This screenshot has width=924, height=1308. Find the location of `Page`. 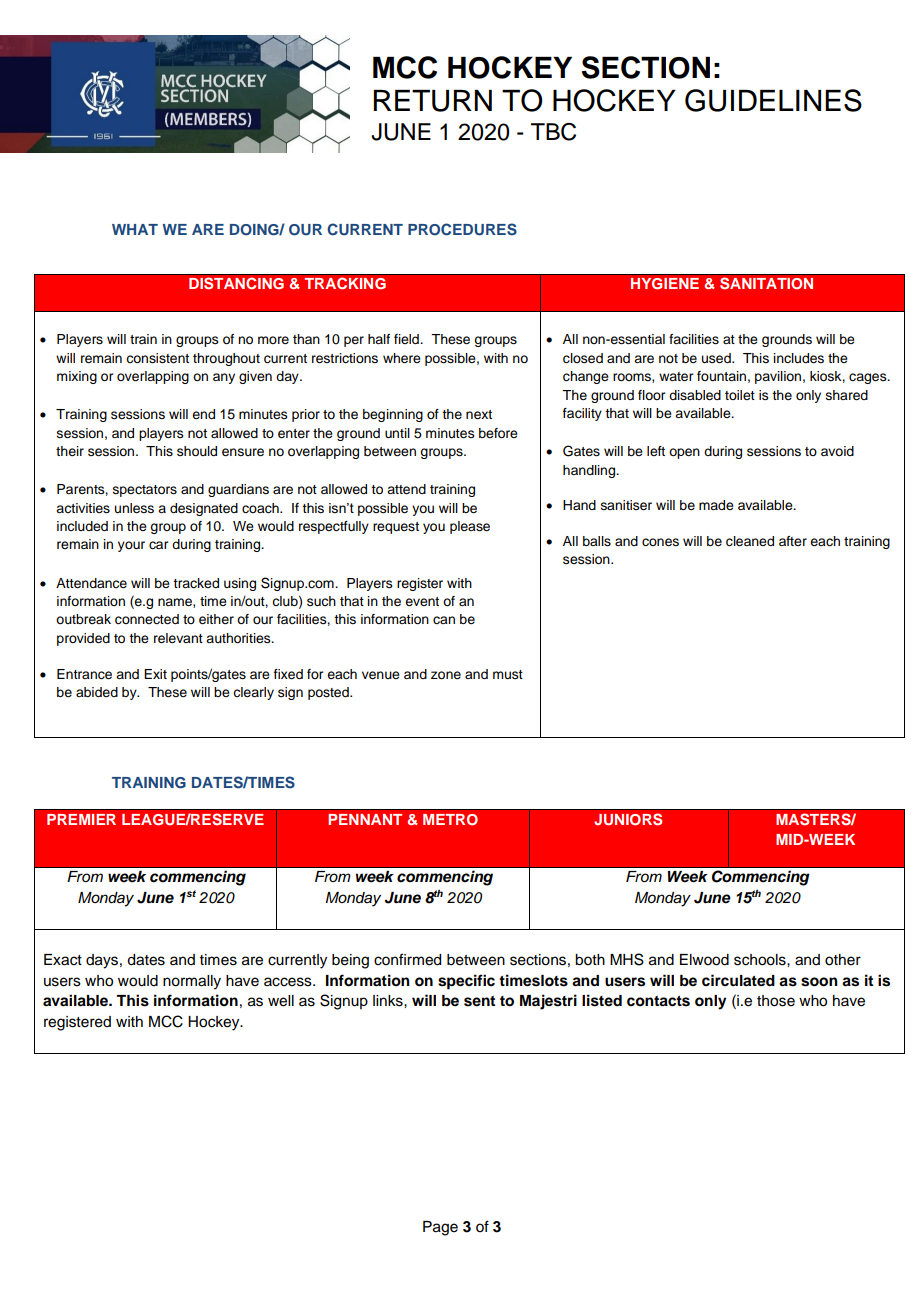

Page is located at coordinates (440, 1228).
